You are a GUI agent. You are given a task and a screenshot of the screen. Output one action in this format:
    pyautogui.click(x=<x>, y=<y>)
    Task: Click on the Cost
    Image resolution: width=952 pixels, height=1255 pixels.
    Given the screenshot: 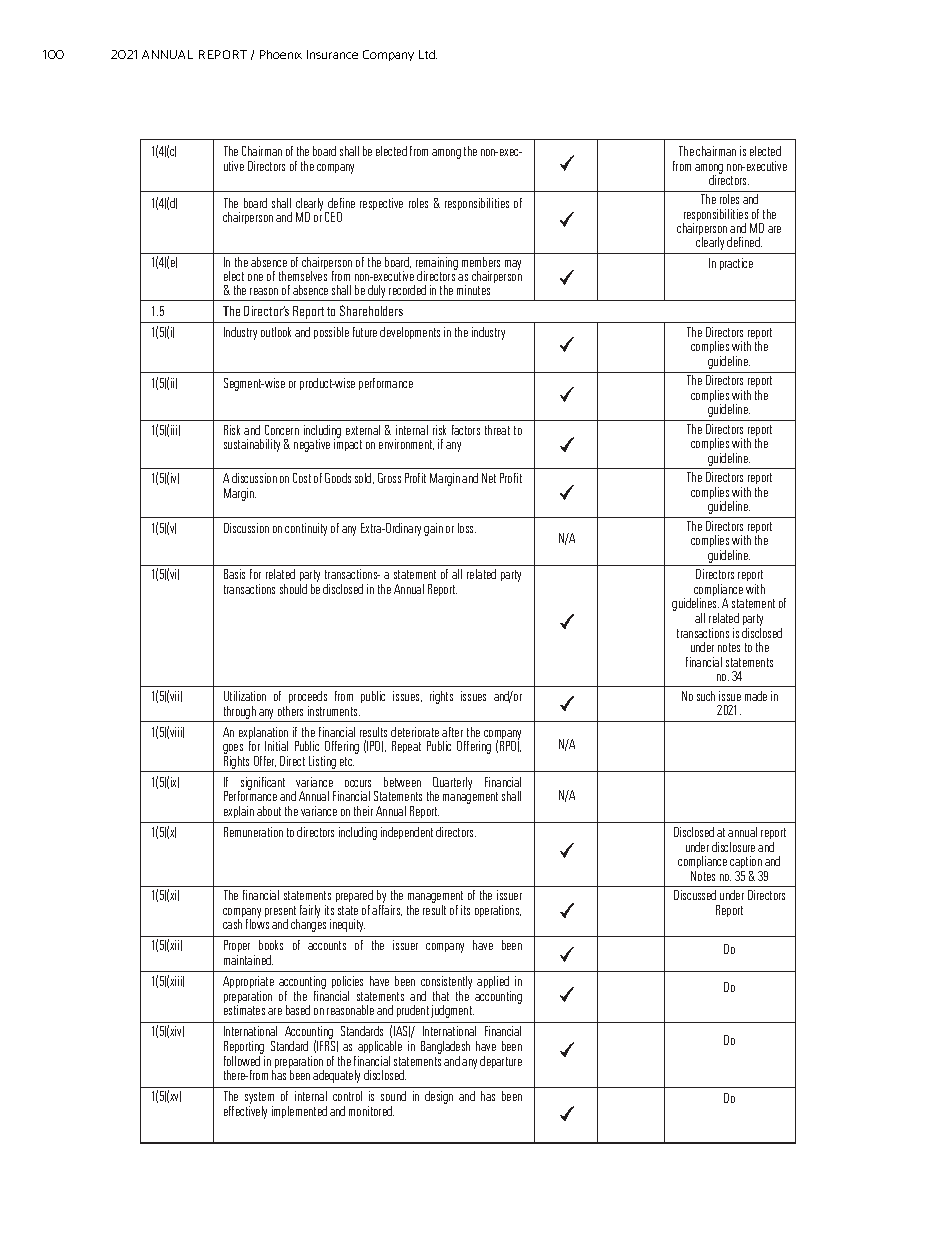 What is the action you would take?
    pyautogui.click(x=302, y=478)
